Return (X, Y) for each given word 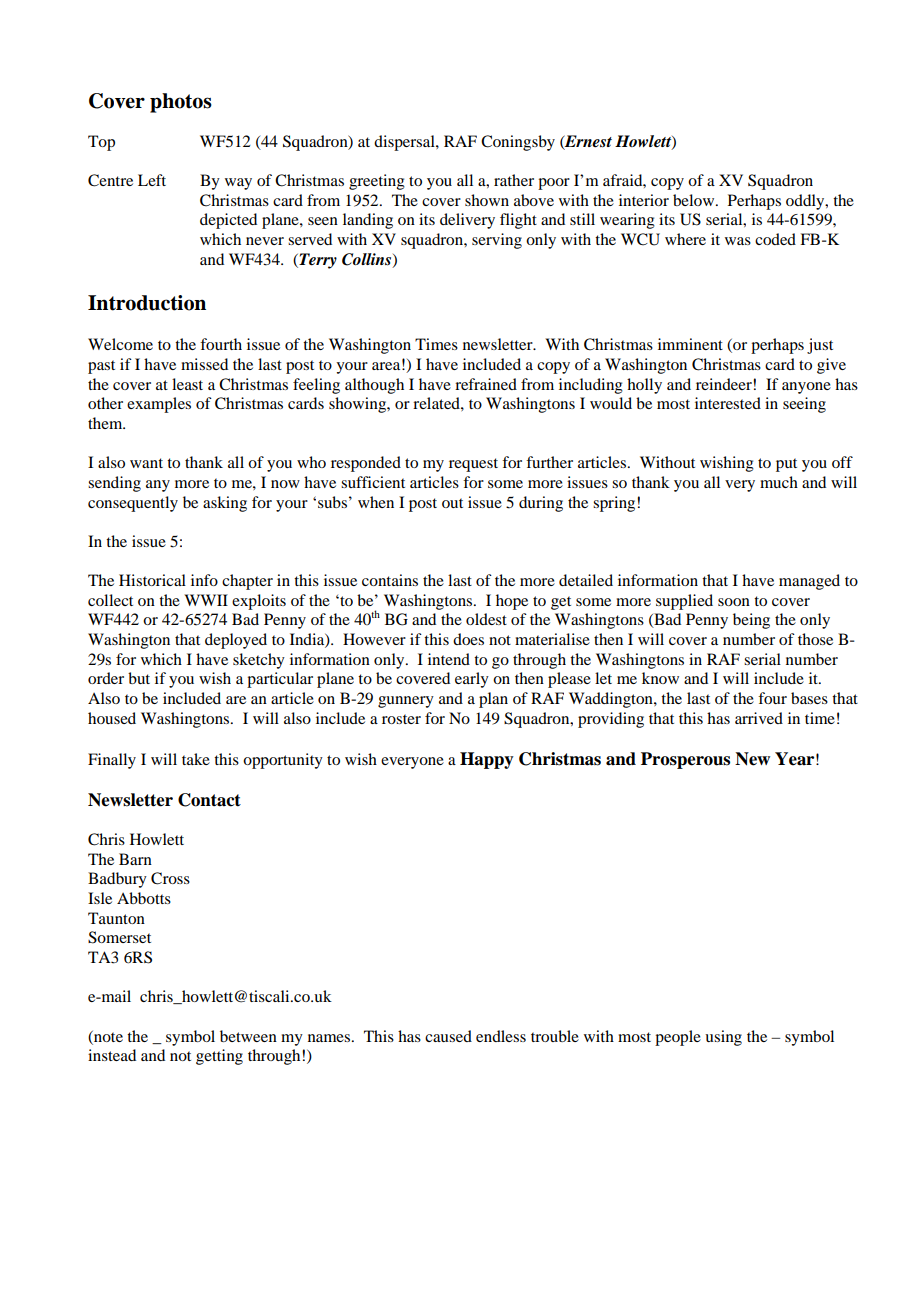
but (139, 678)
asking (225, 504)
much (779, 482)
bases (809, 698)
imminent (690, 344)
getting (219, 1057)
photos (181, 103)
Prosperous (685, 760)
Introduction (147, 303)
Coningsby (518, 143)
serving (497, 241)
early (472, 680)
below (695, 200)
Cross (170, 878)
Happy (487, 760)
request (473, 465)
